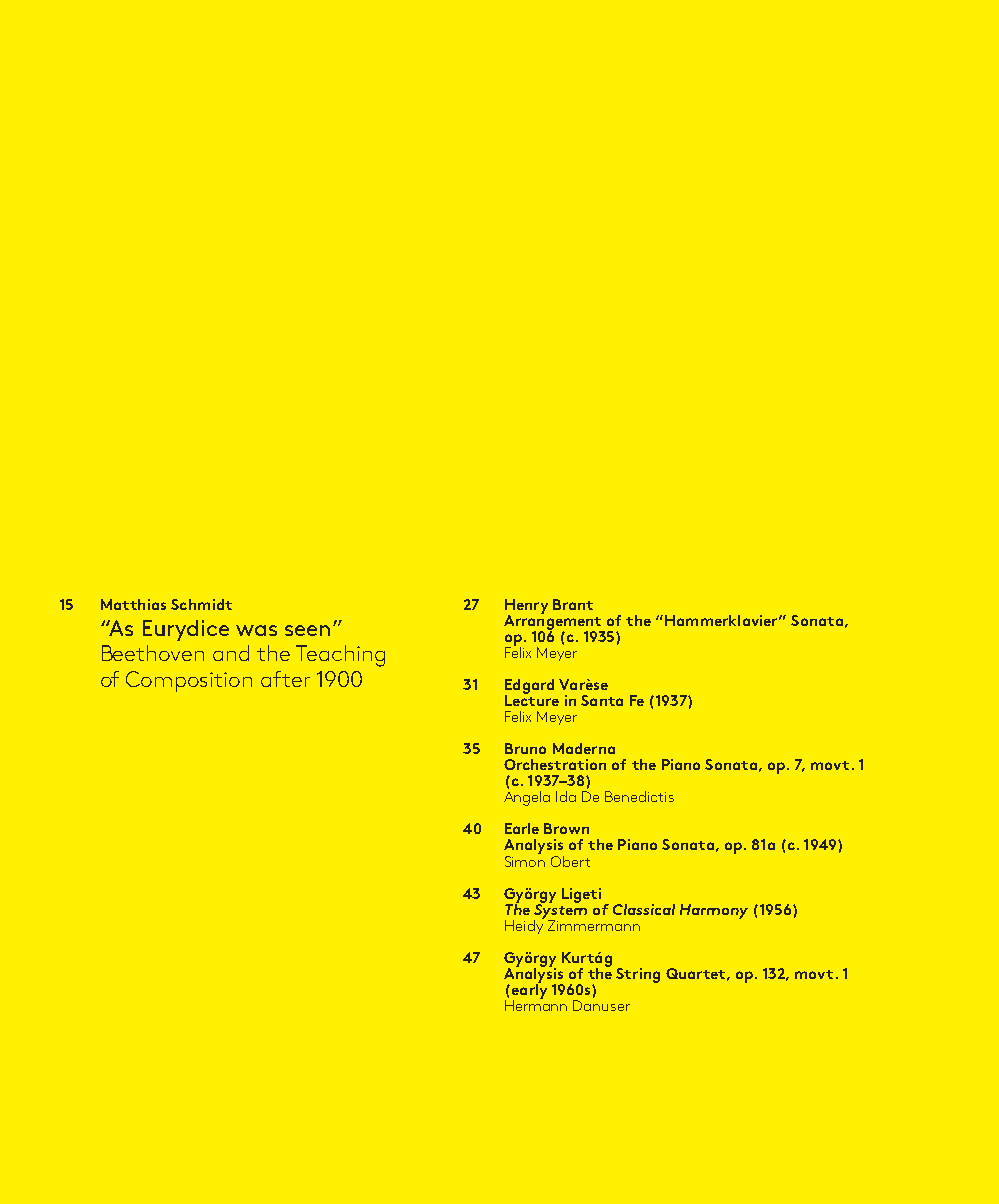 Image resolution: width=999 pixels, height=1204 pixels. I want to click on System, so click(560, 911).
